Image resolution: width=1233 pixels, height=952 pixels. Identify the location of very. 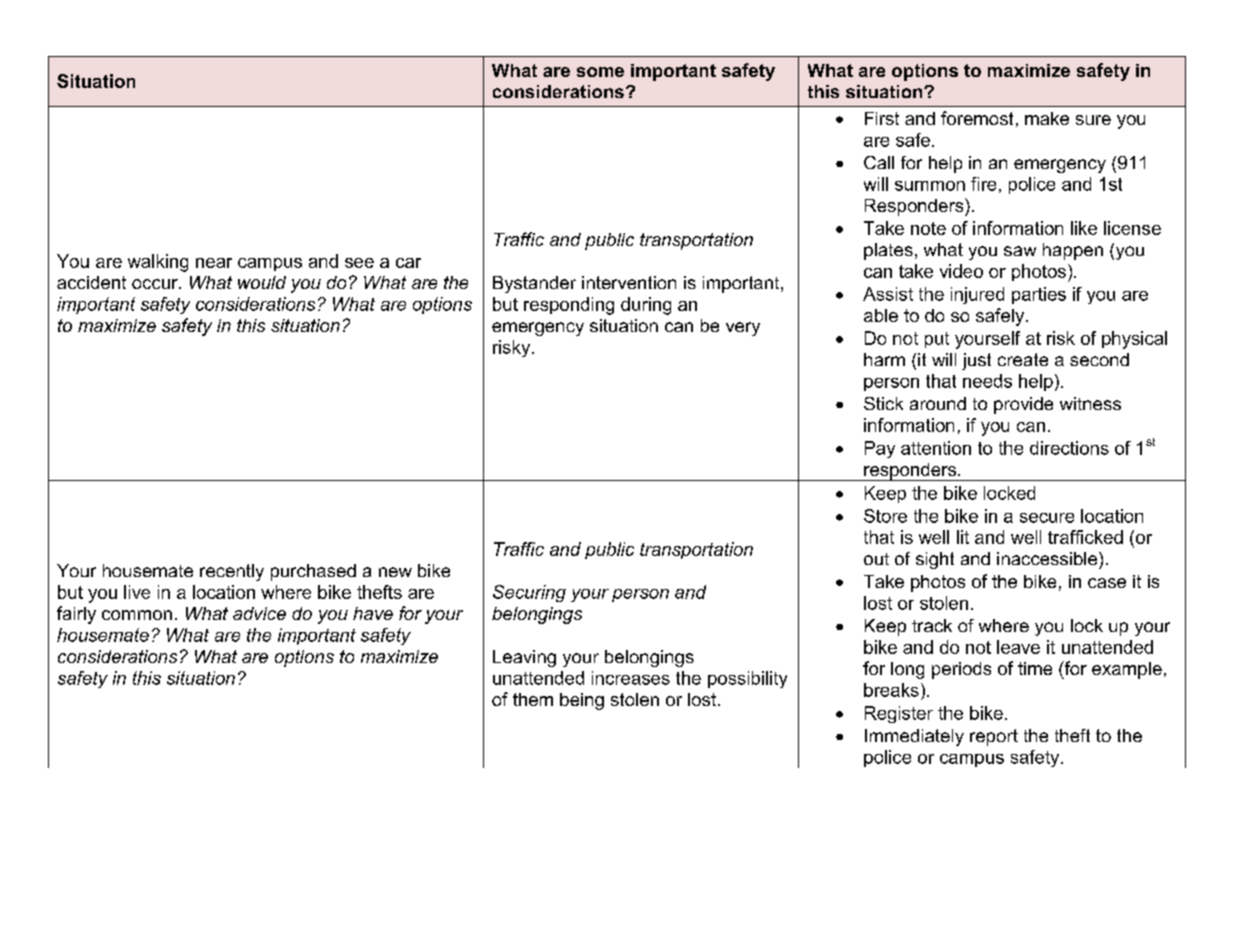
(743, 329).
